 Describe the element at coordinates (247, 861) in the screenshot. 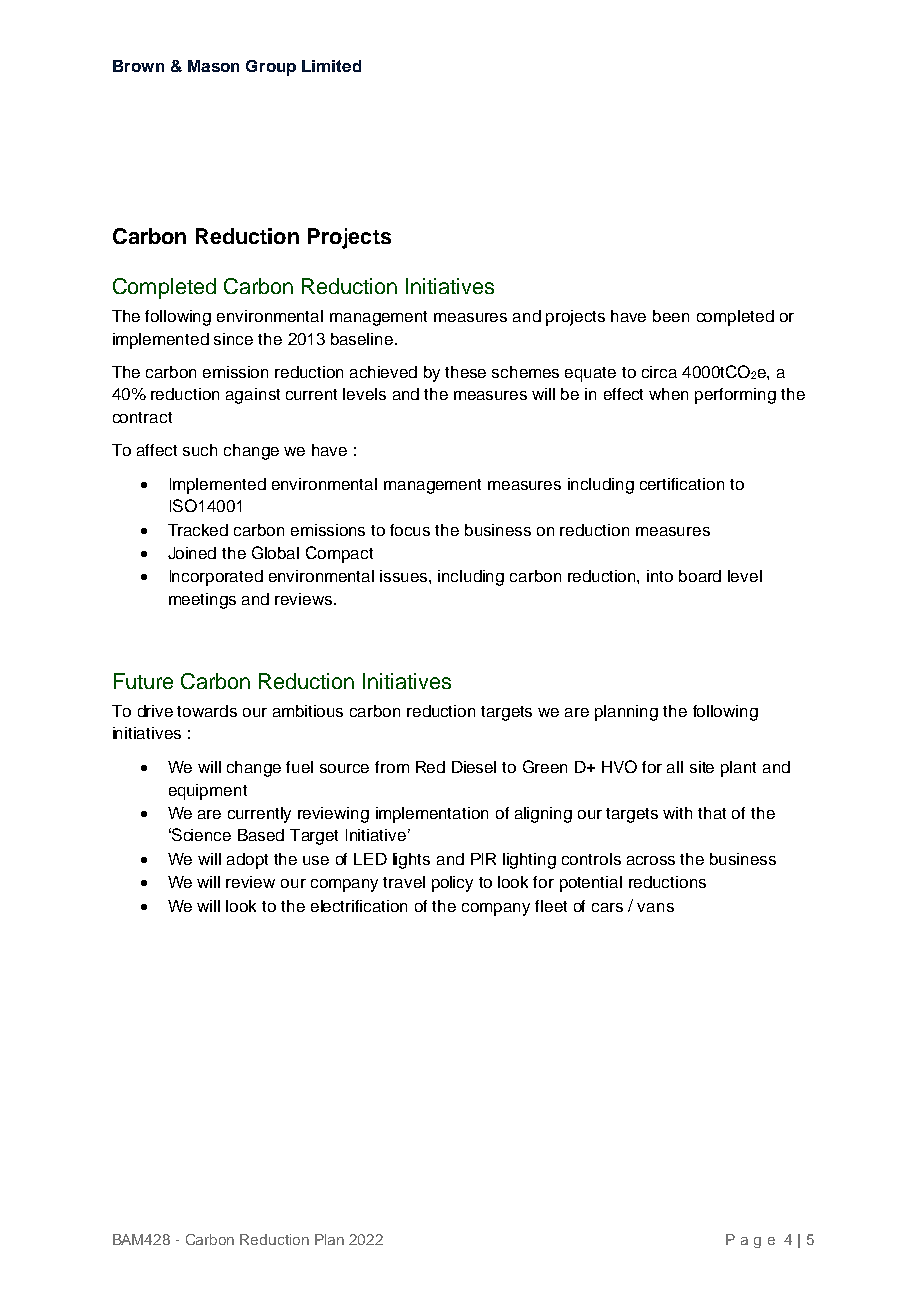

I see `adopt` at that location.
